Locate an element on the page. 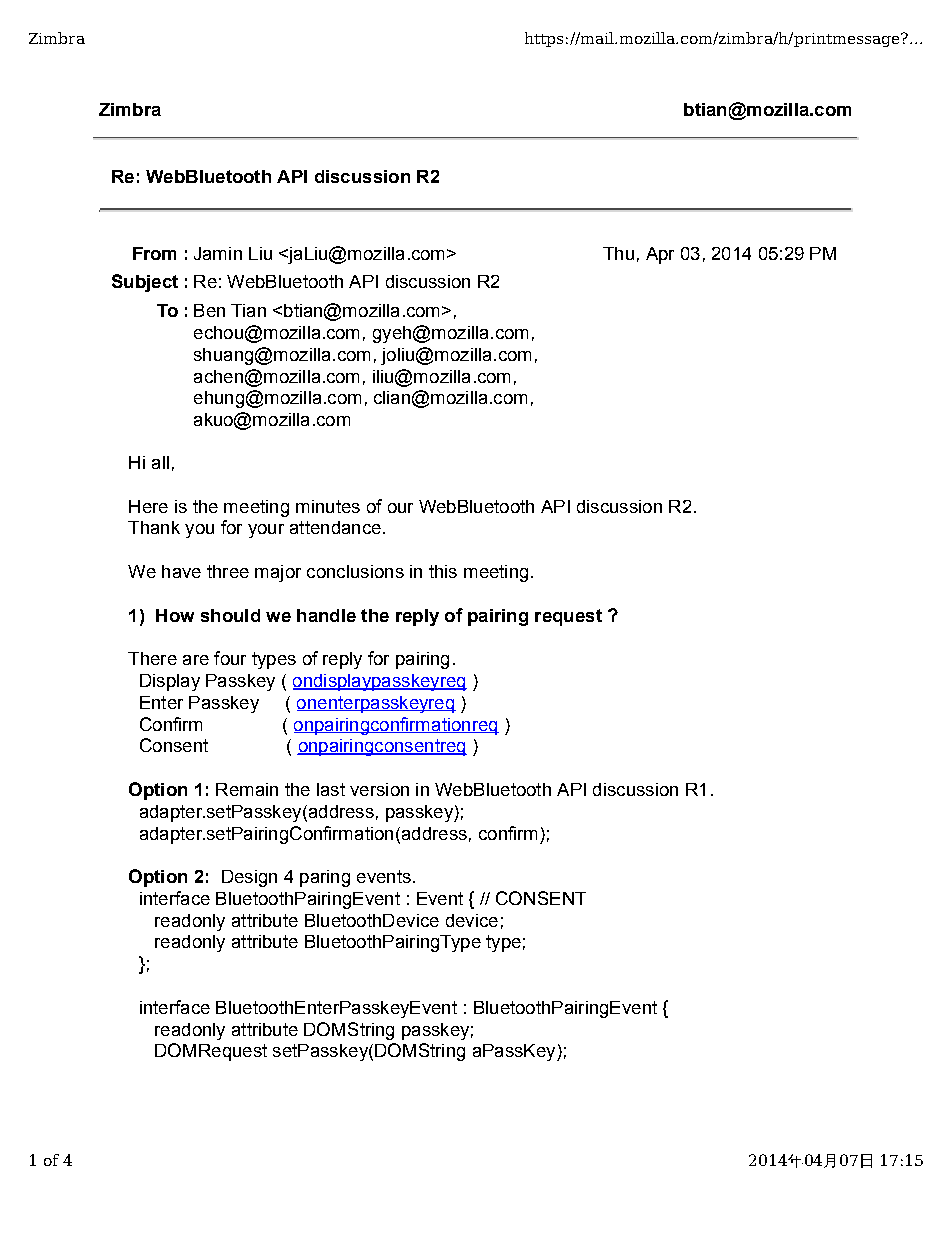 The width and height of the image is (952, 1233). minutes is located at coordinates (328, 506).
